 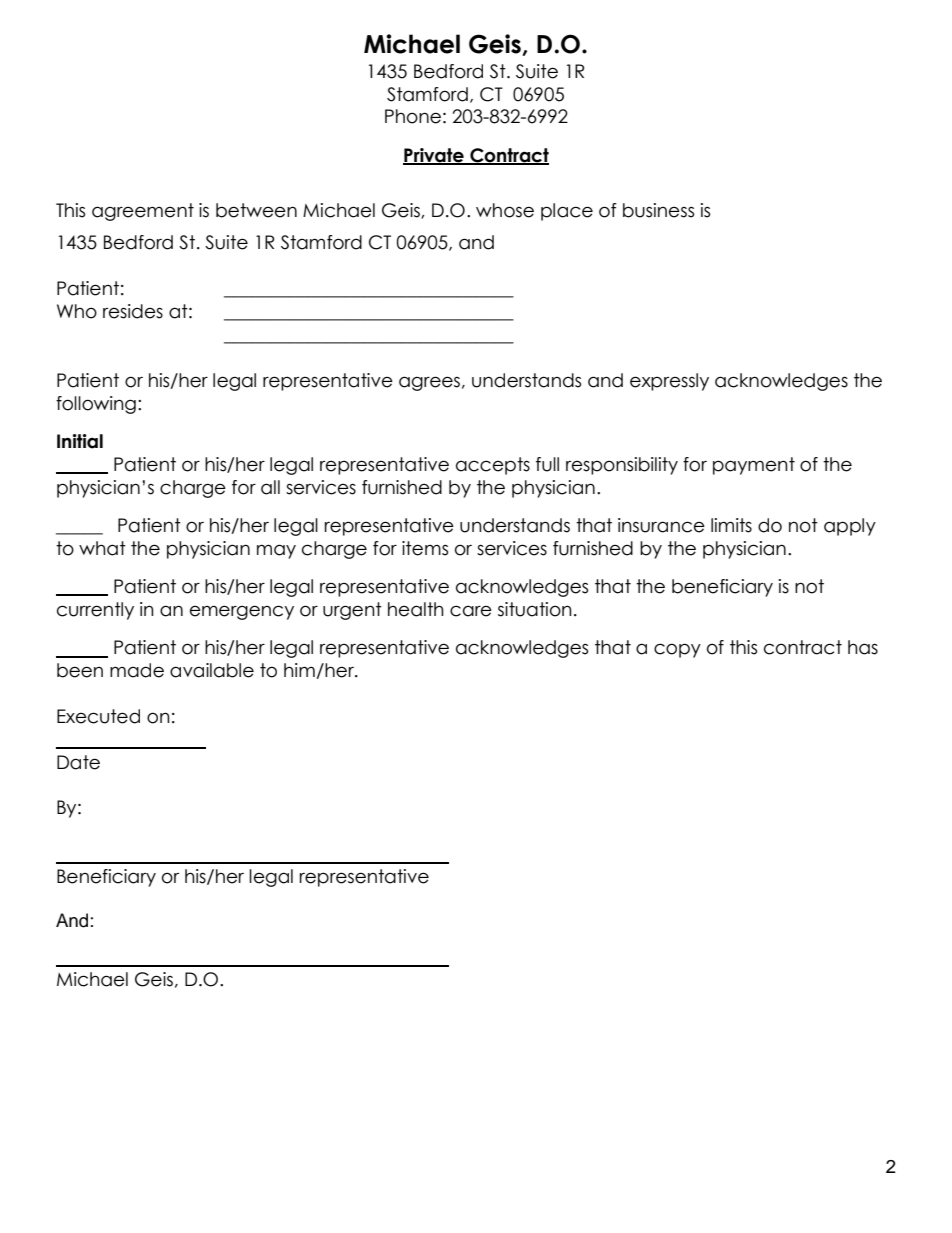 I want to click on limits, so click(x=731, y=525).
